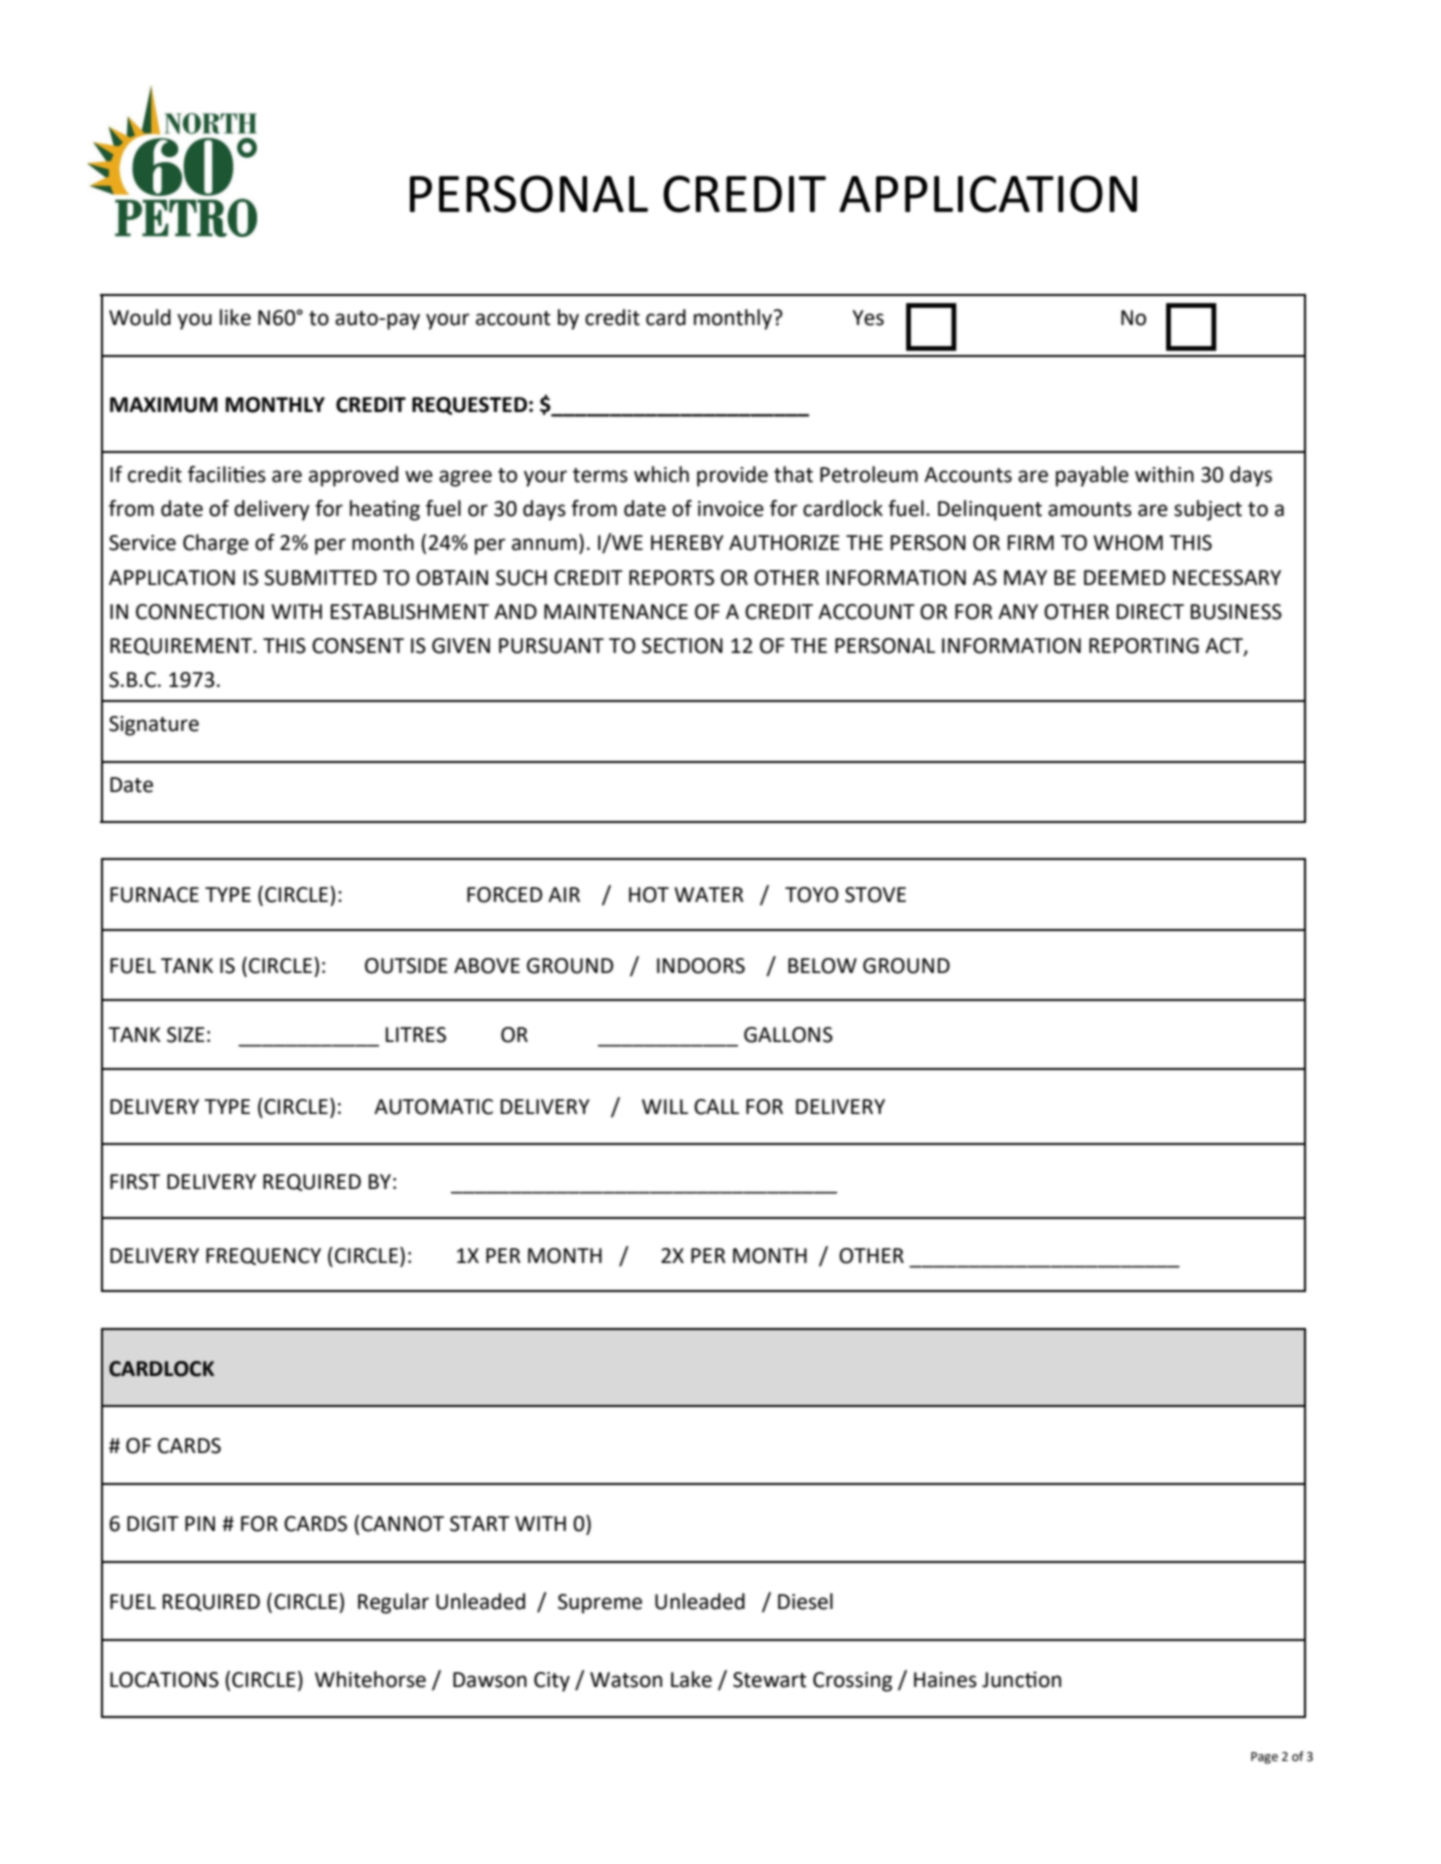 The width and height of the screenshot is (1441, 1864). Describe the element at coordinates (691, 1679) in the screenshot. I see `Lake` at that location.
